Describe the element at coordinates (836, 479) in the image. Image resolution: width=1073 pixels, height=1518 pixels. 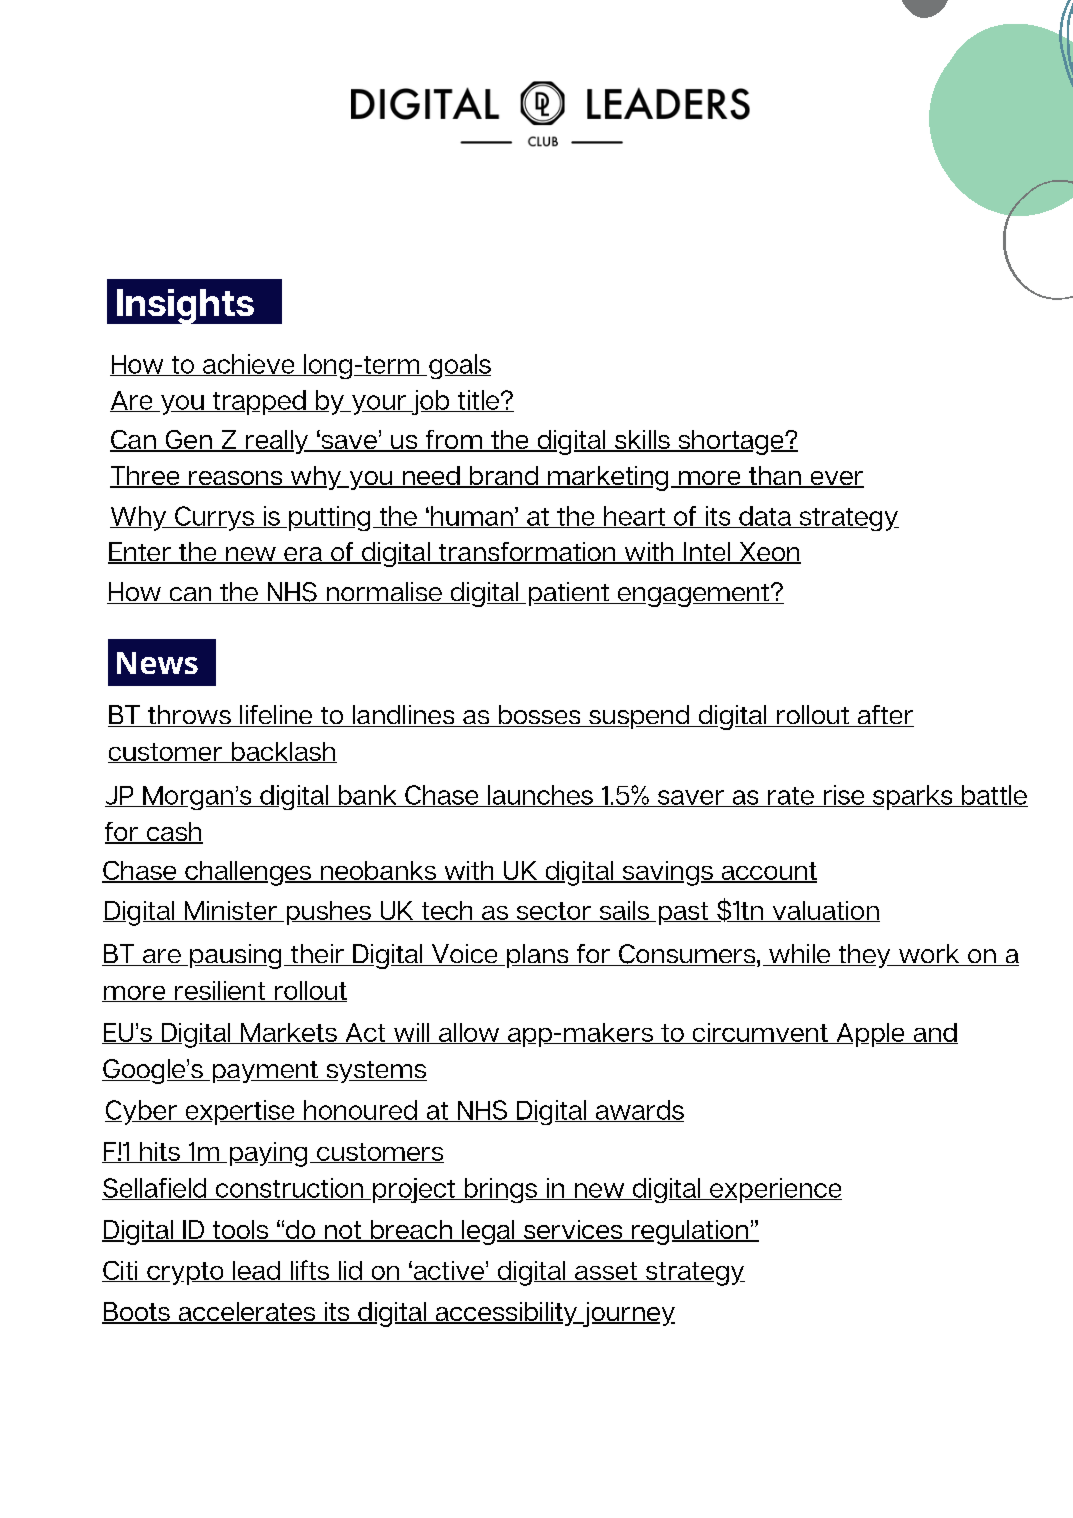
I see `ever` at that location.
